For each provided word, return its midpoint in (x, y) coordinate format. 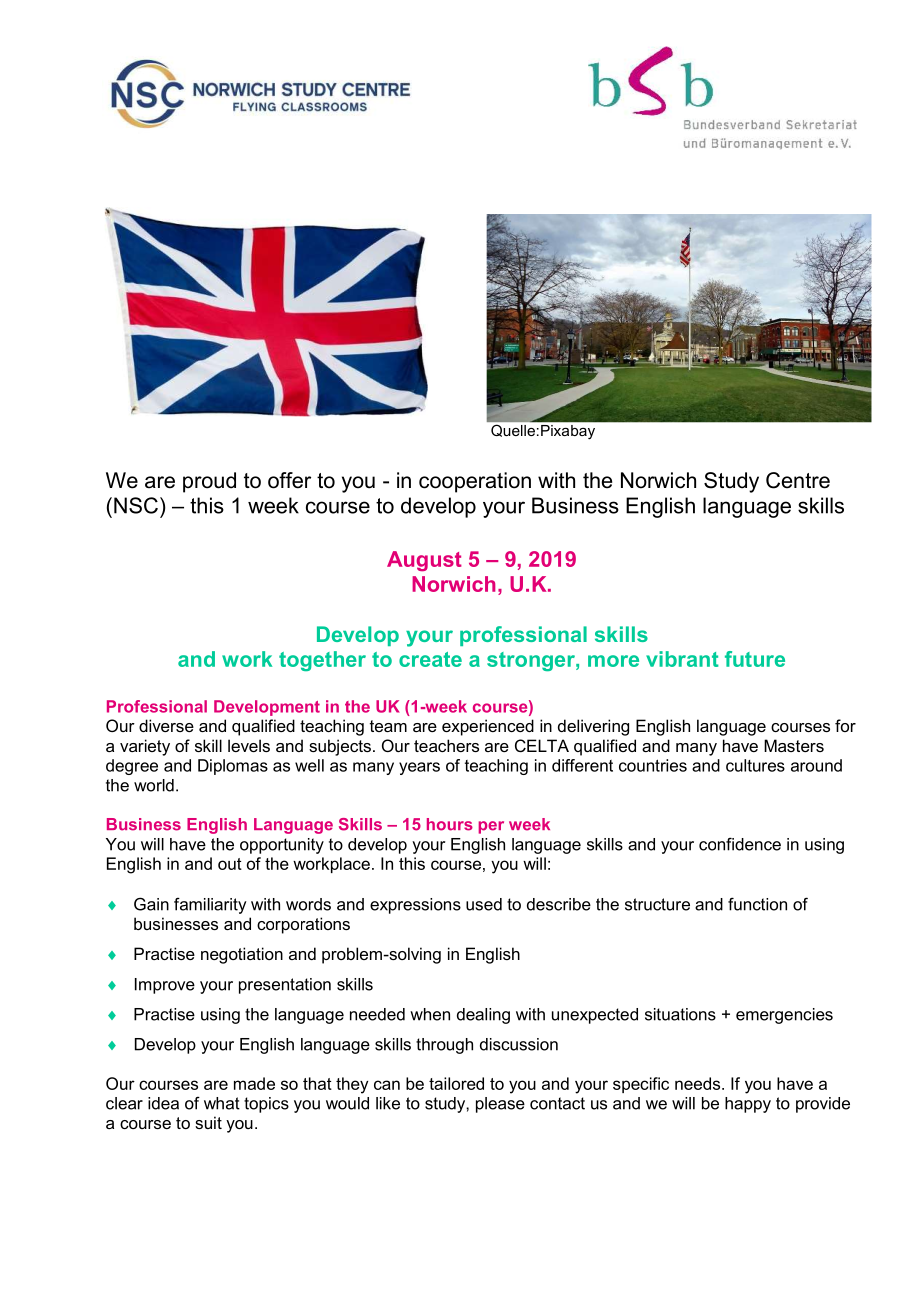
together (322, 661)
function (757, 904)
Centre (798, 480)
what (222, 1103)
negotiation (242, 955)
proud (209, 482)
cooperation (475, 482)
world (154, 785)
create (430, 659)
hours (450, 824)
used (484, 904)
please (500, 1105)
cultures (755, 765)
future (755, 659)
